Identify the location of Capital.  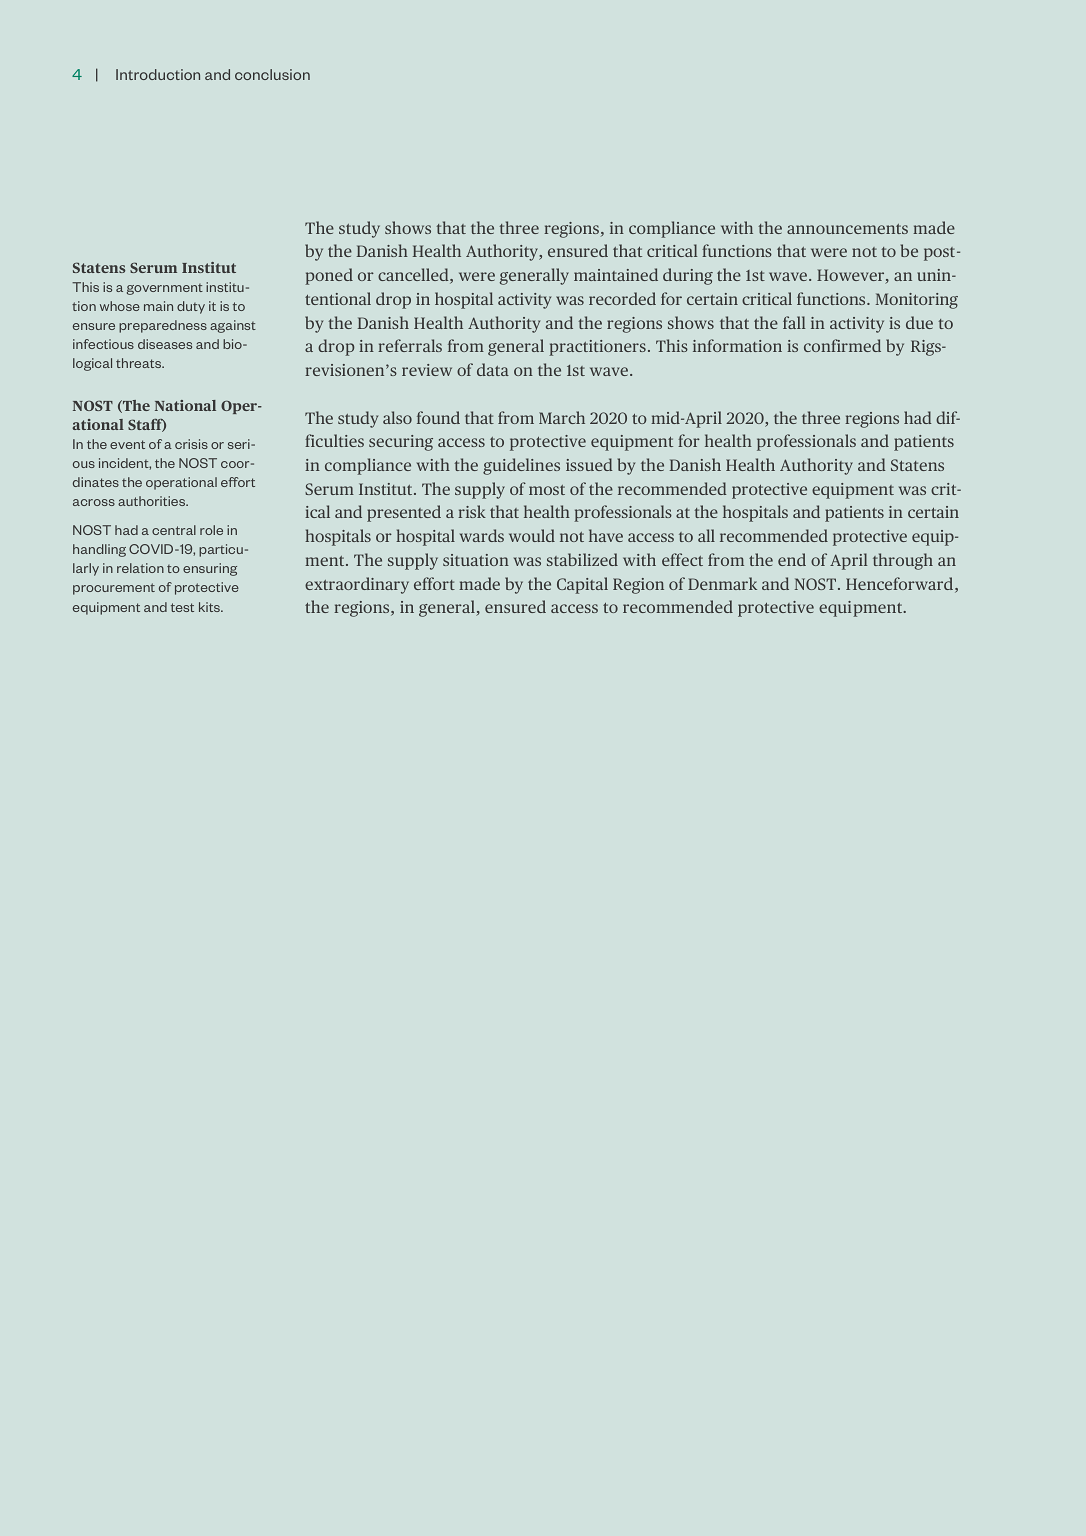
(582, 585).
